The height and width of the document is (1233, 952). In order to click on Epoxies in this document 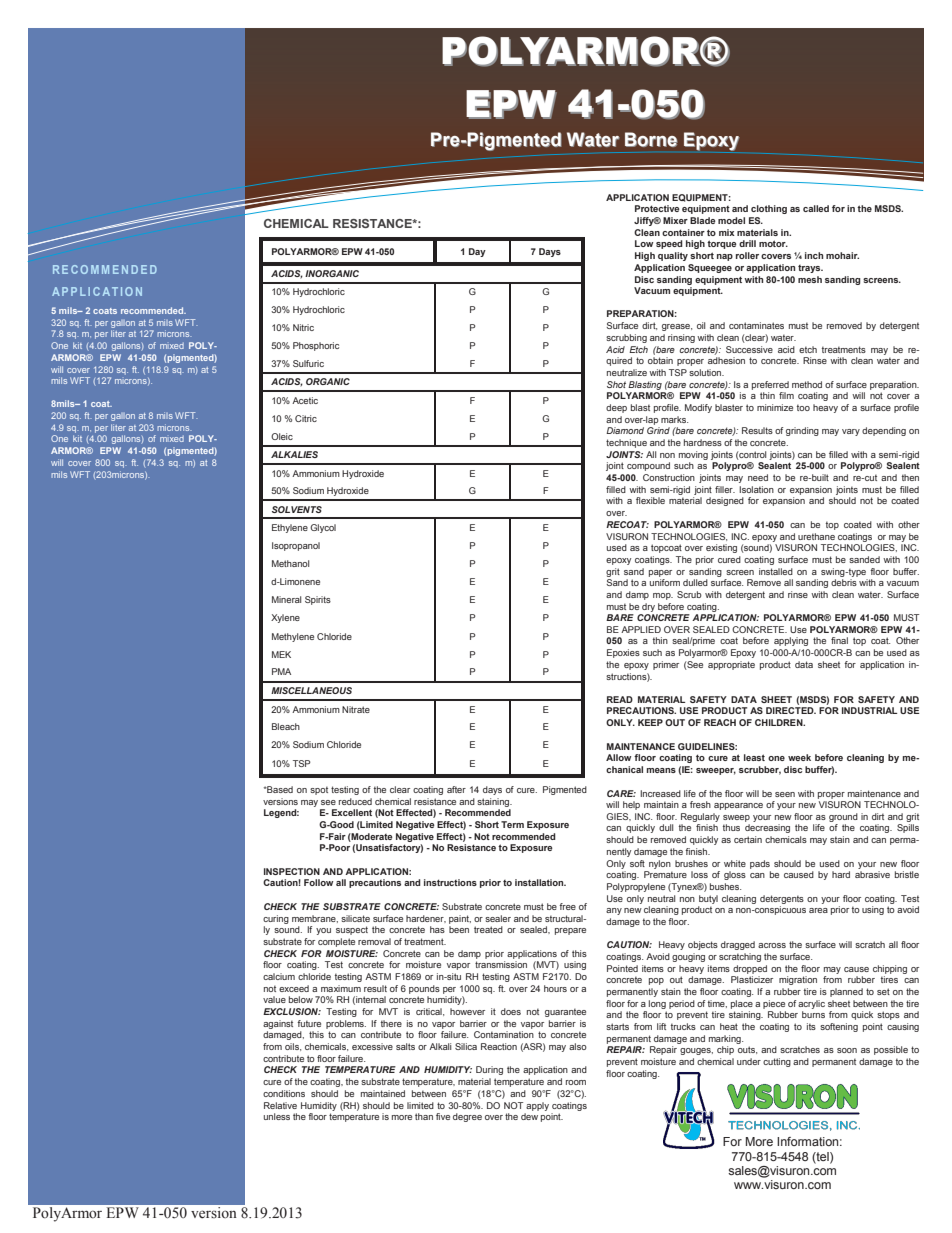, I will do `click(623, 653)`.
